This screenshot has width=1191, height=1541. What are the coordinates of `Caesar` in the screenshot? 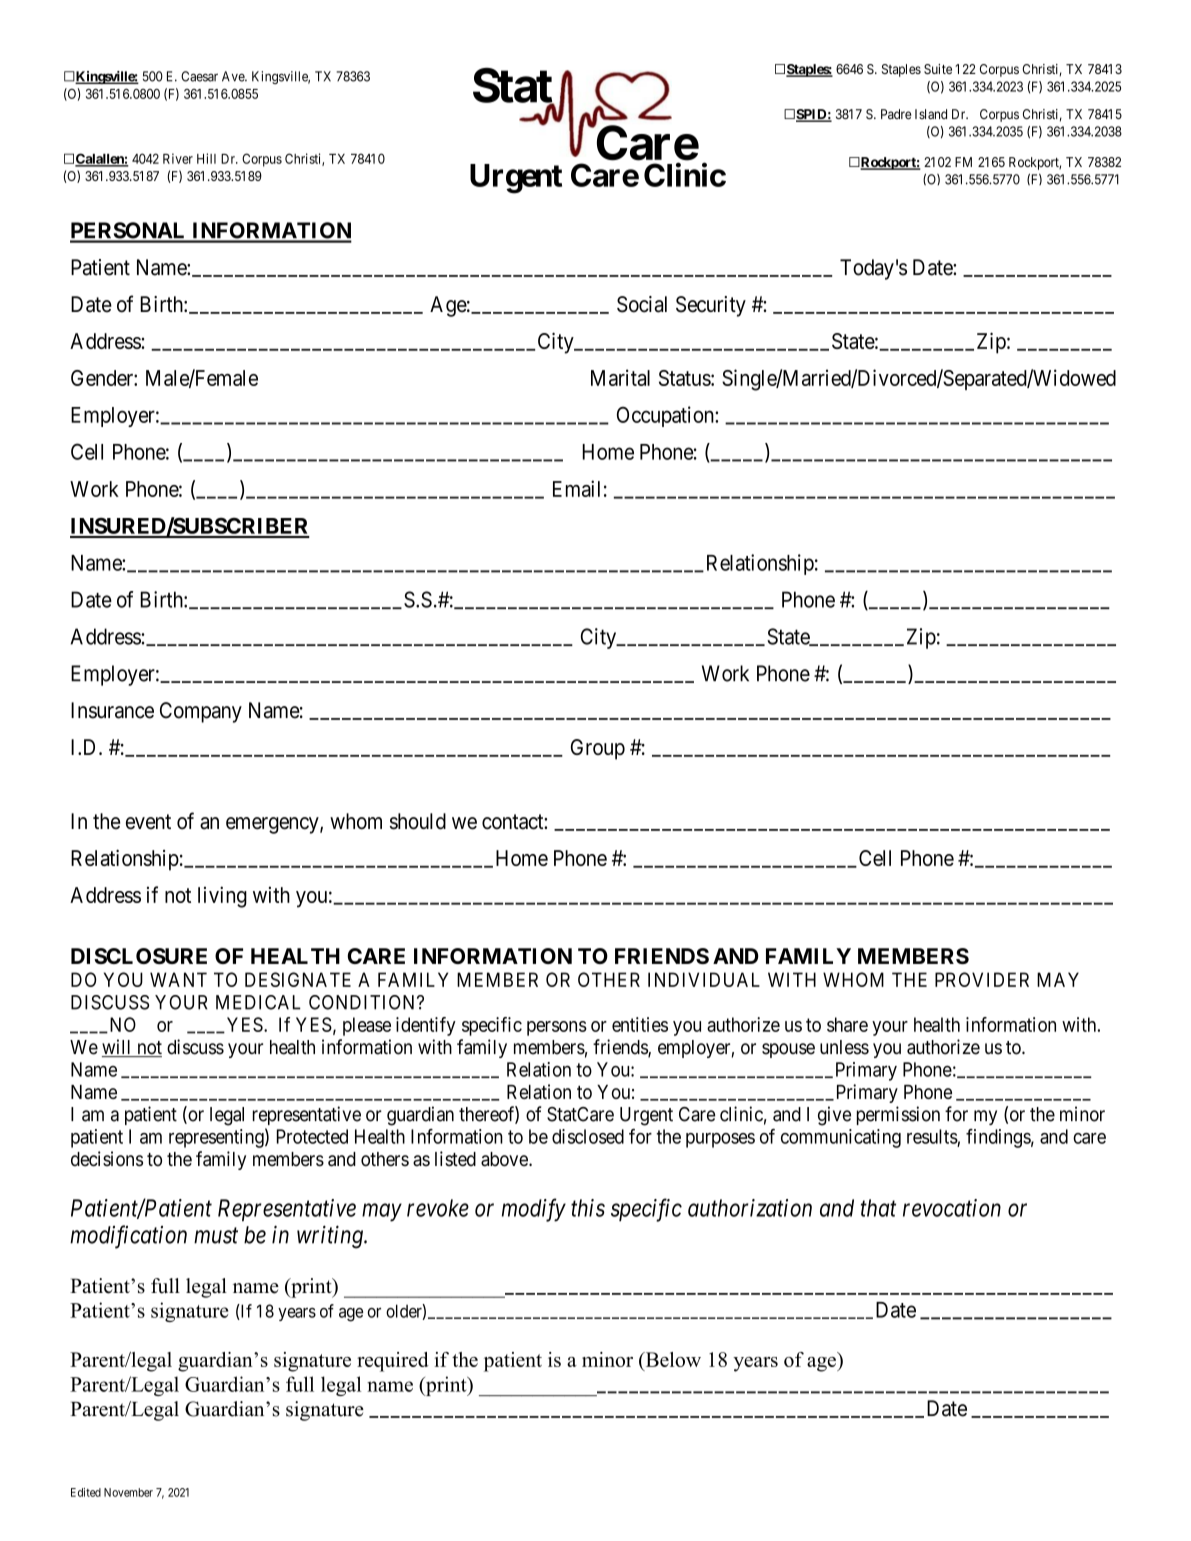 It's located at (199, 76).
